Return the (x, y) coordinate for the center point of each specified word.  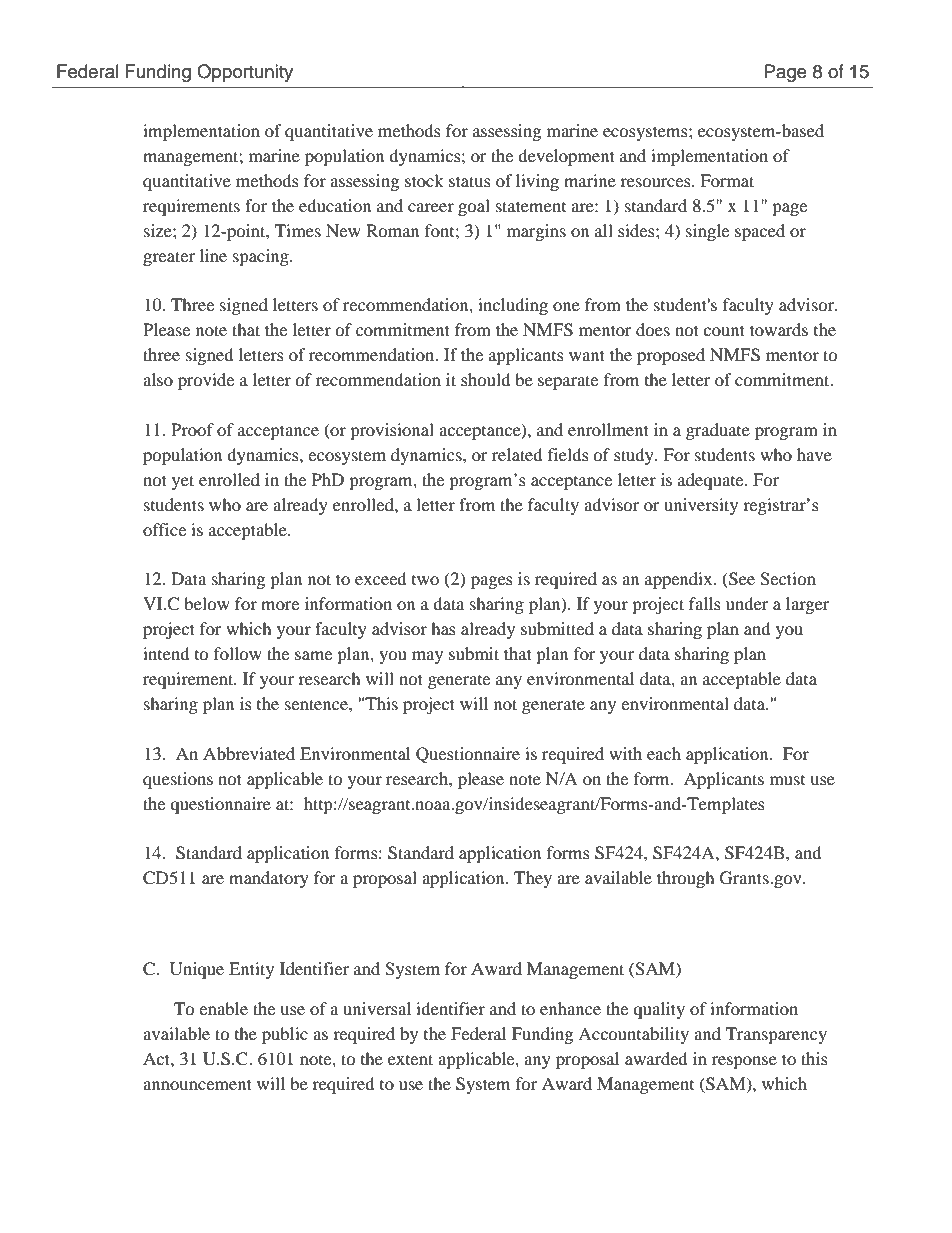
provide (206, 381)
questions (178, 780)
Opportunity (245, 73)
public (285, 1035)
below (207, 603)
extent (410, 1059)
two (425, 580)
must (787, 780)
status (470, 181)
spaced (760, 232)
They (533, 879)
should (486, 379)
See (741, 580)
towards (779, 329)
